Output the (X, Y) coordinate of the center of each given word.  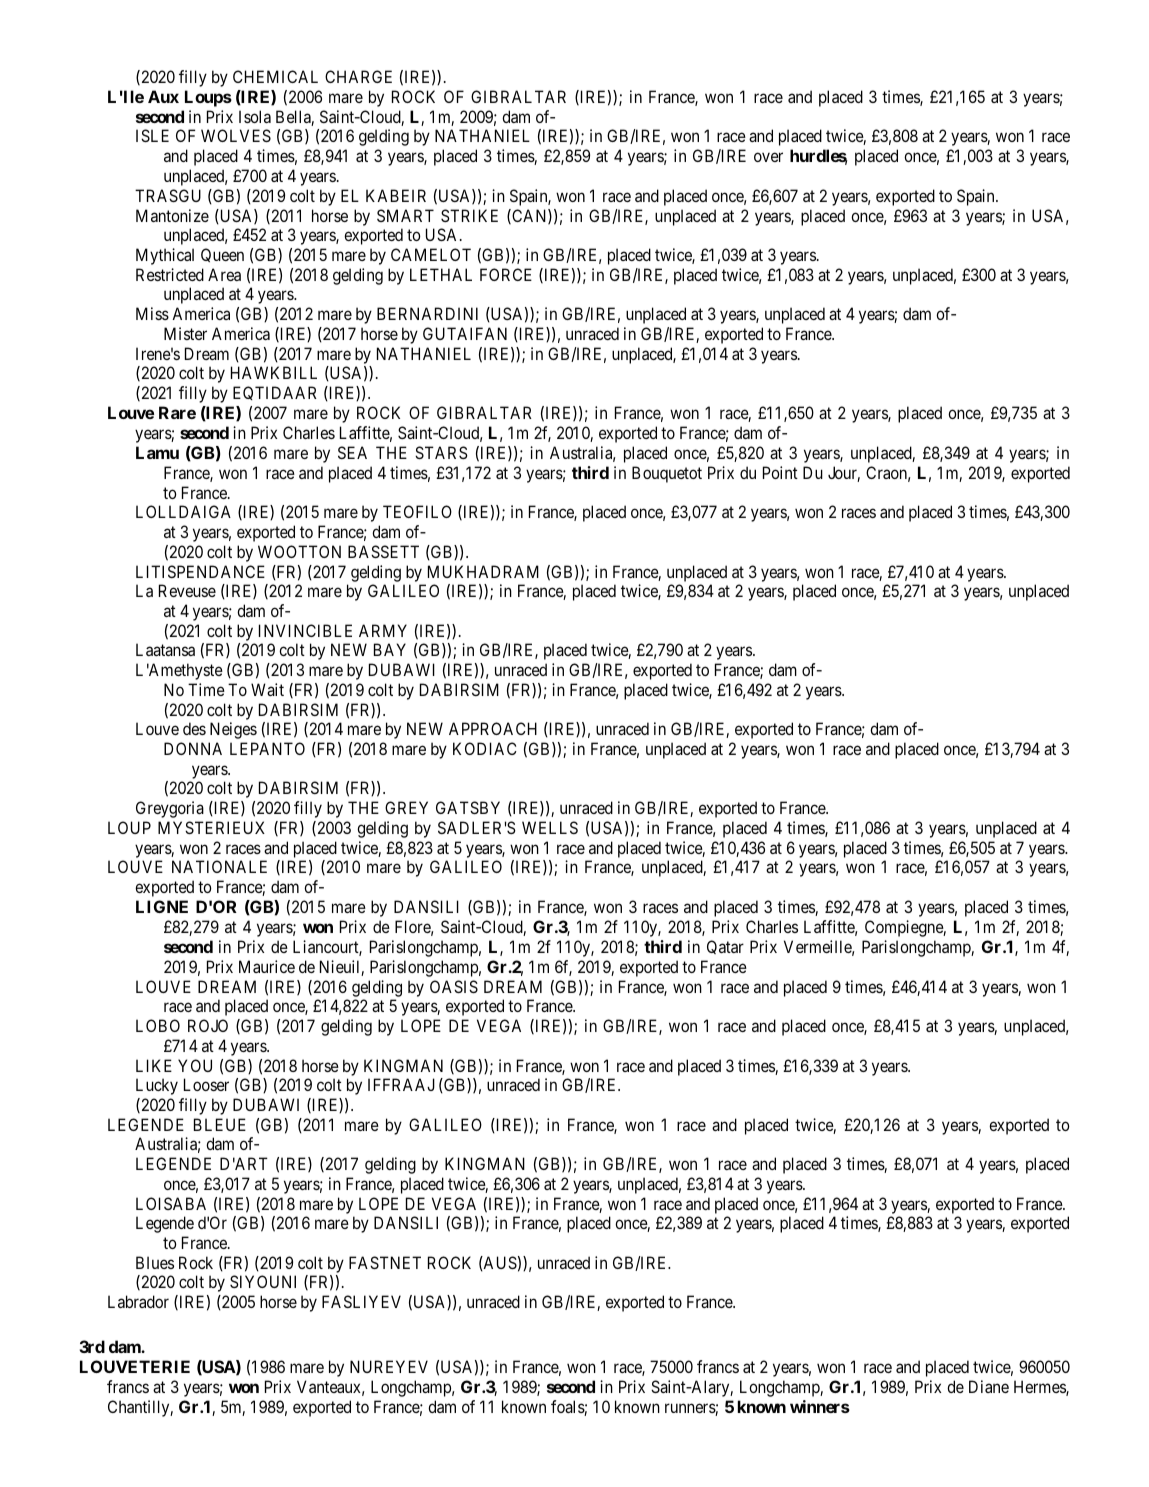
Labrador (138, 1301)
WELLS (550, 827)
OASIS (454, 986)
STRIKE (469, 215)
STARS (441, 452)
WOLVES (236, 135)
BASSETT (383, 551)
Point (780, 472)
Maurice (267, 966)
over (768, 157)
